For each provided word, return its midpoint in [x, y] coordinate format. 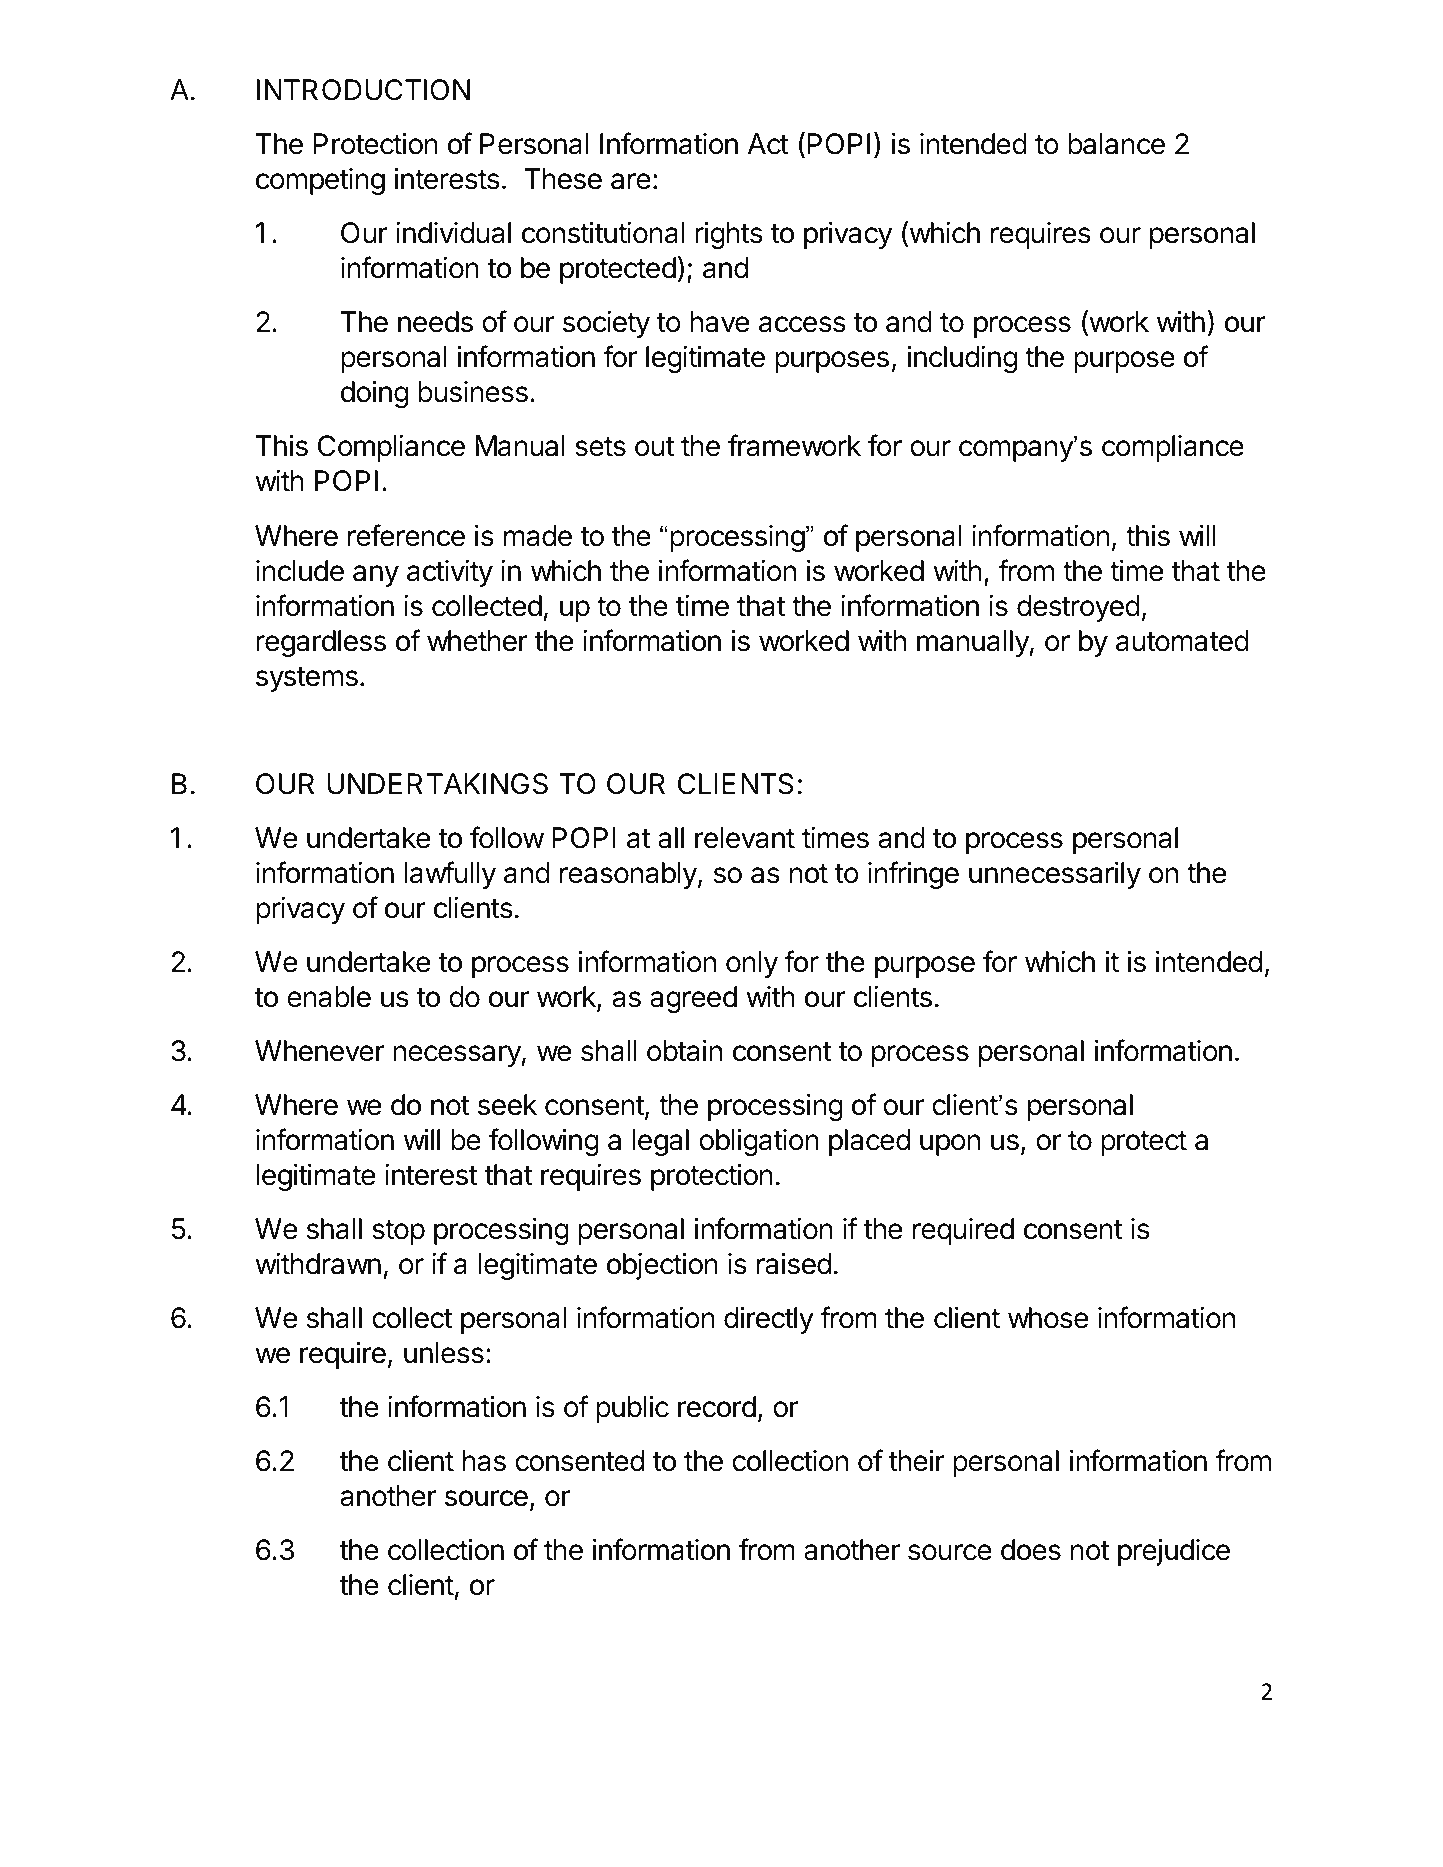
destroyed [1078, 608]
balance [1116, 144]
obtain [684, 1051]
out [654, 447]
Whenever [320, 1051]
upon [950, 1145]
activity [450, 573]
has [484, 1461]
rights [729, 235]
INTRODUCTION [363, 90]
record [717, 1407]
